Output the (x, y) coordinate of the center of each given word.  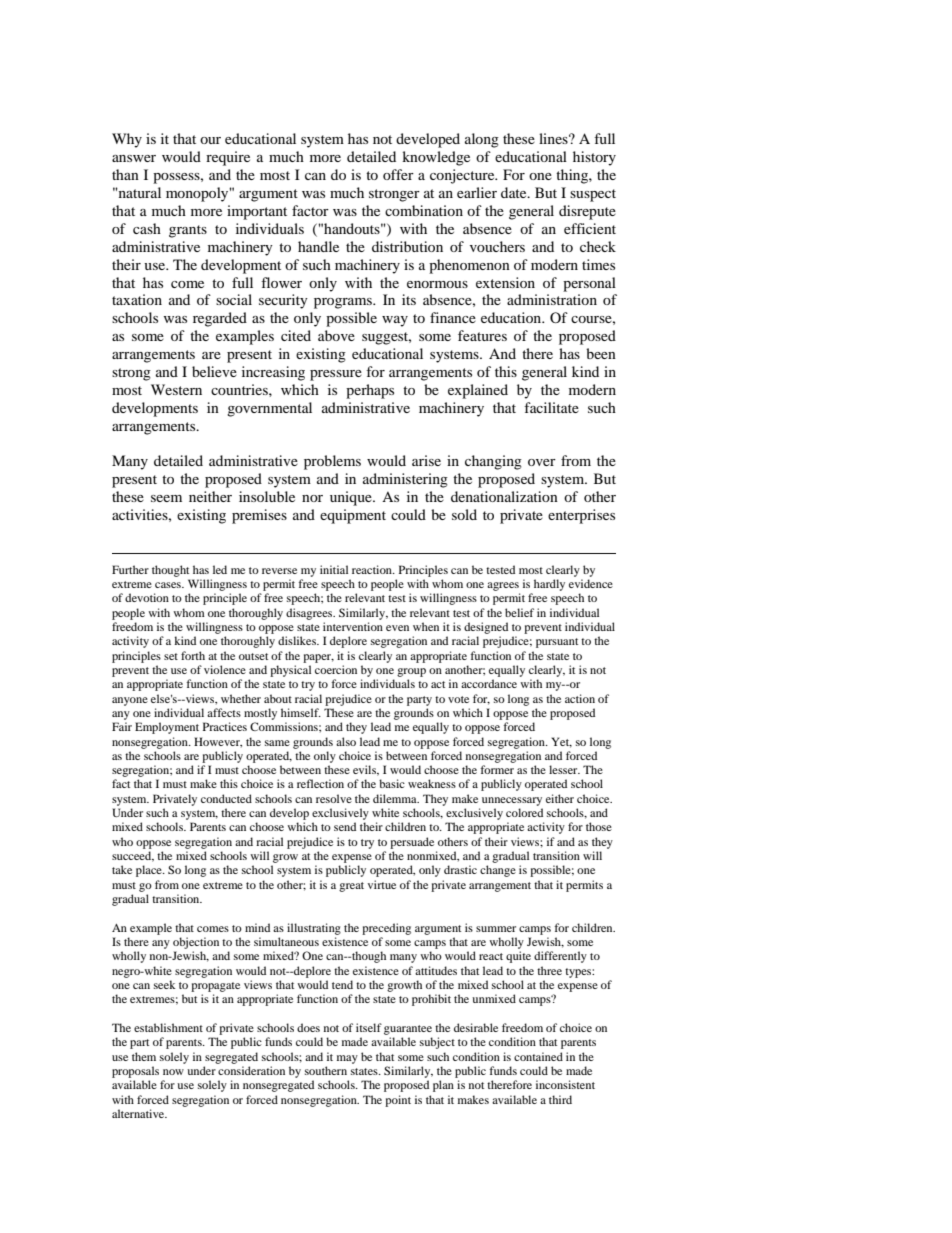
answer (134, 158)
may (347, 1059)
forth (193, 655)
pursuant (557, 643)
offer (398, 174)
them (144, 1056)
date (515, 192)
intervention (353, 626)
